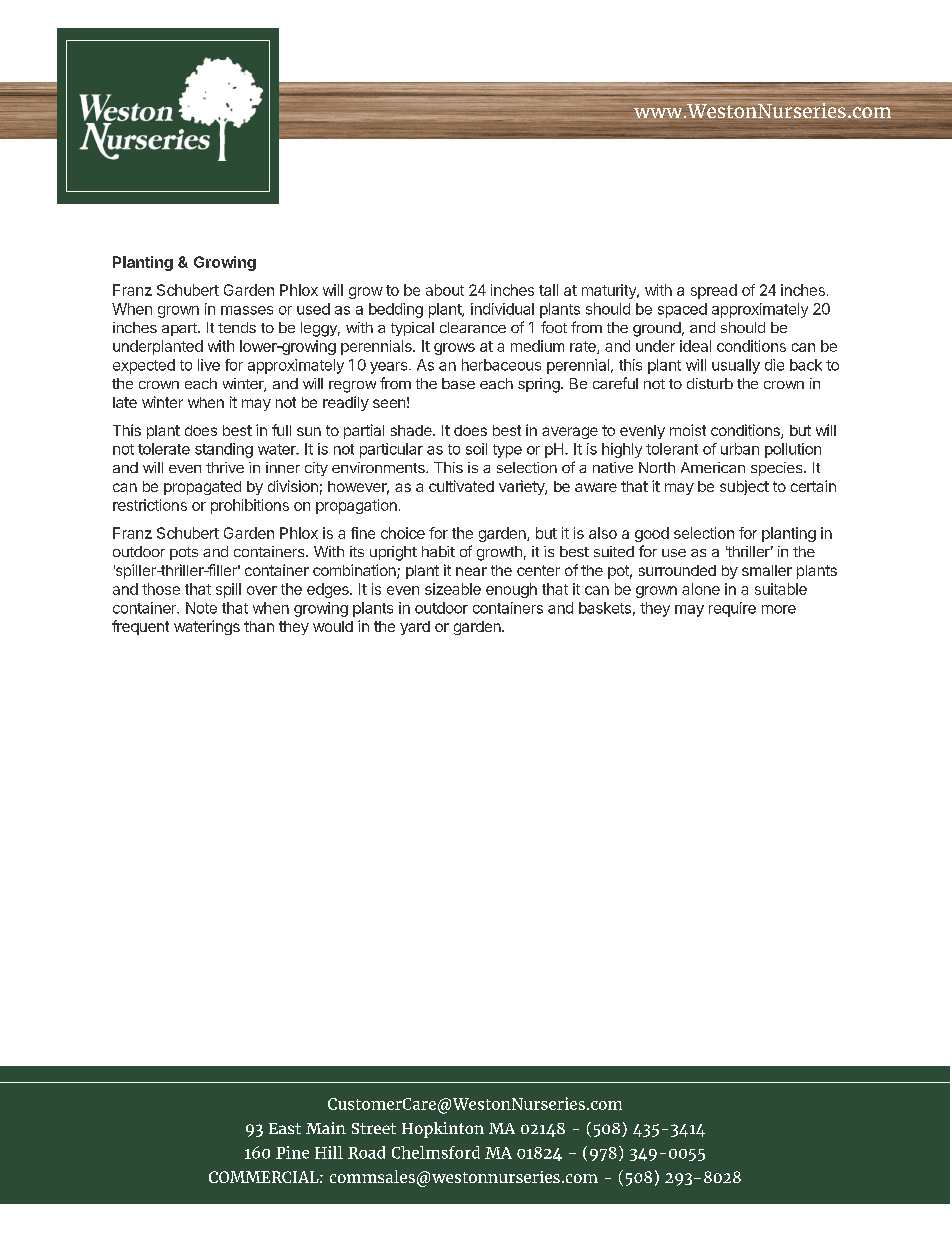 Image resolution: width=952 pixels, height=1233 pixels. I want to click on tends, so click(237, 327).
